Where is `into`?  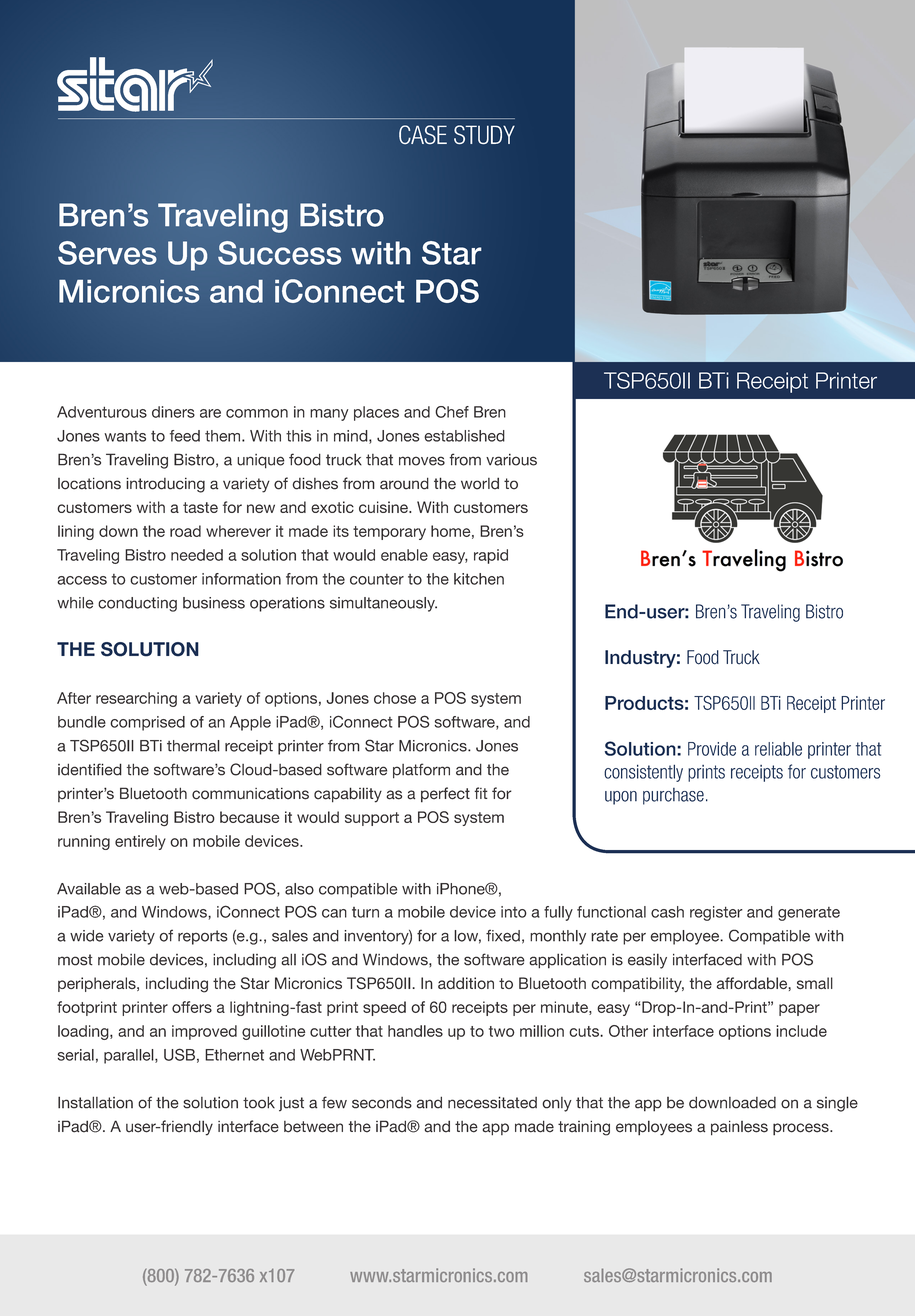 into is located at coordinates (514, 912).
